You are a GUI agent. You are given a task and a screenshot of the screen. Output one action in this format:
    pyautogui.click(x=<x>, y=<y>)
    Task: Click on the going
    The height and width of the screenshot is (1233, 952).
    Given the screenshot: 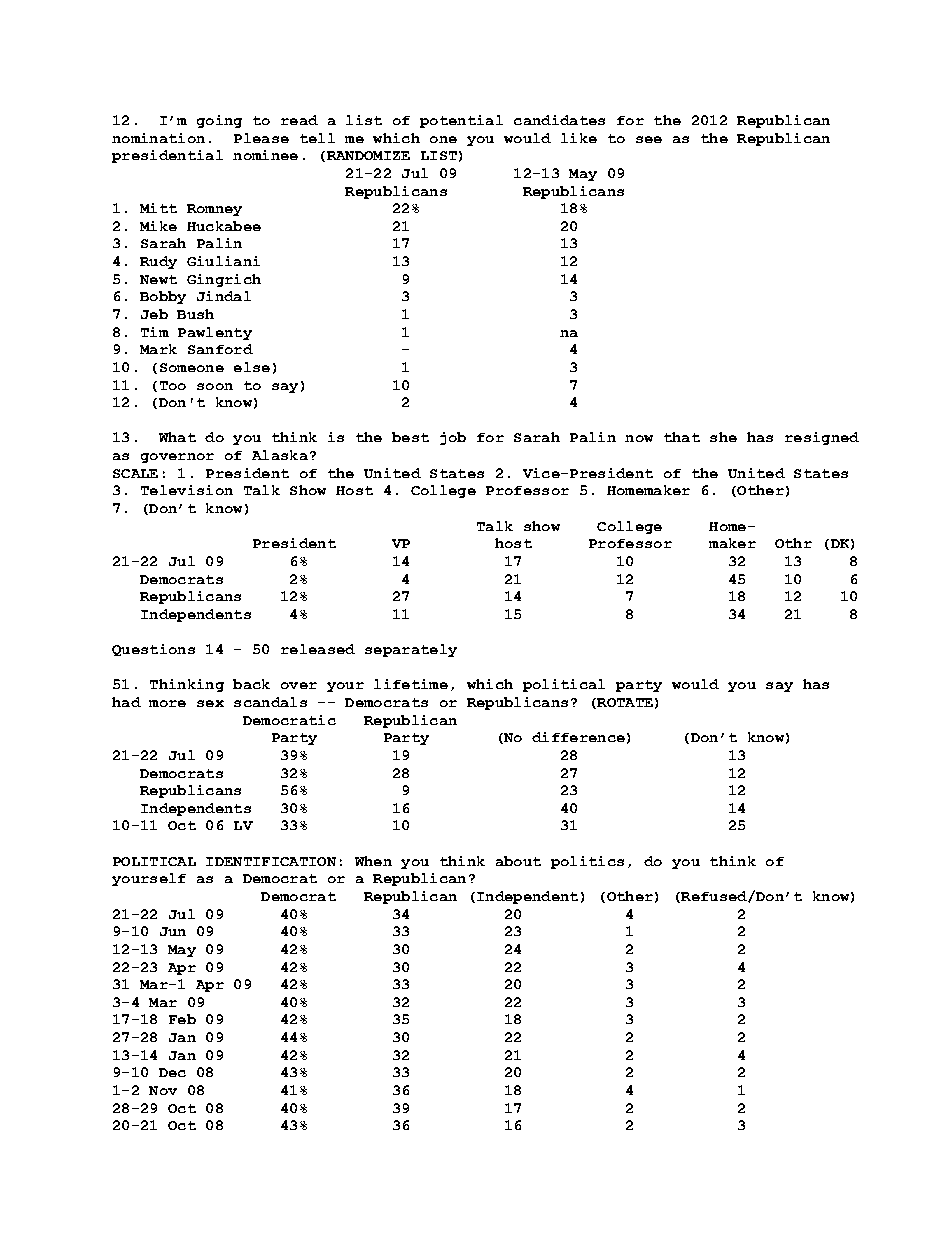 What is the action you would take?
    pyautogui.click(x=219, y=121)
